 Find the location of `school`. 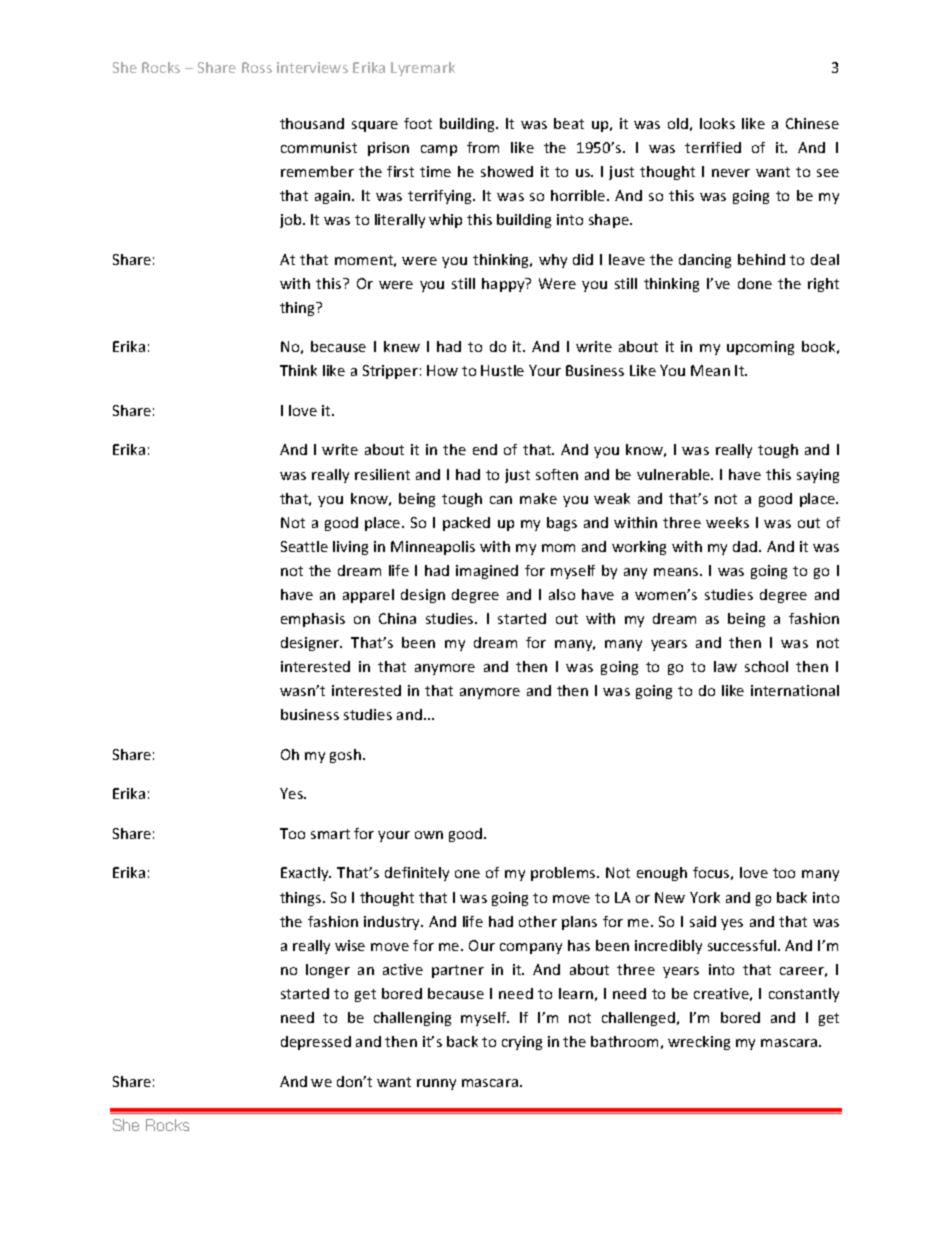

school is located at coordinates (766, 666).
